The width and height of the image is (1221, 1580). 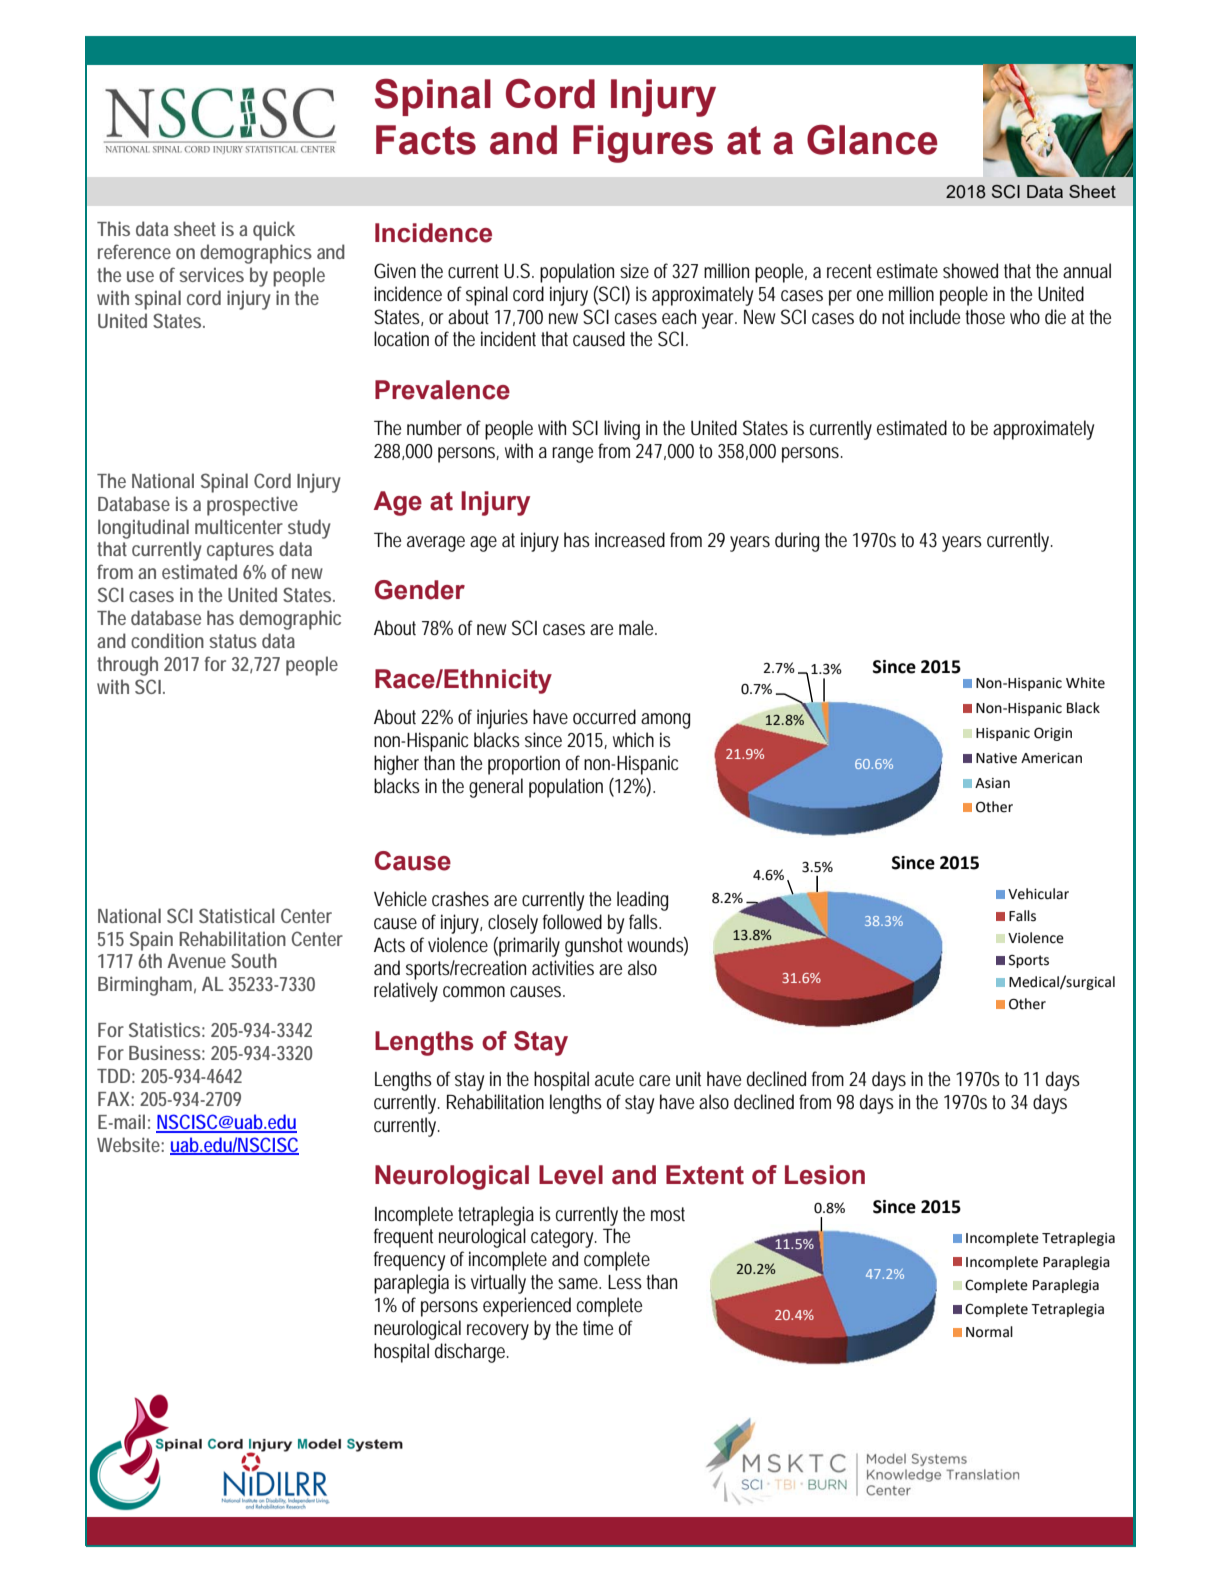 I want to click on prospective, so click(x=252, y=506).
